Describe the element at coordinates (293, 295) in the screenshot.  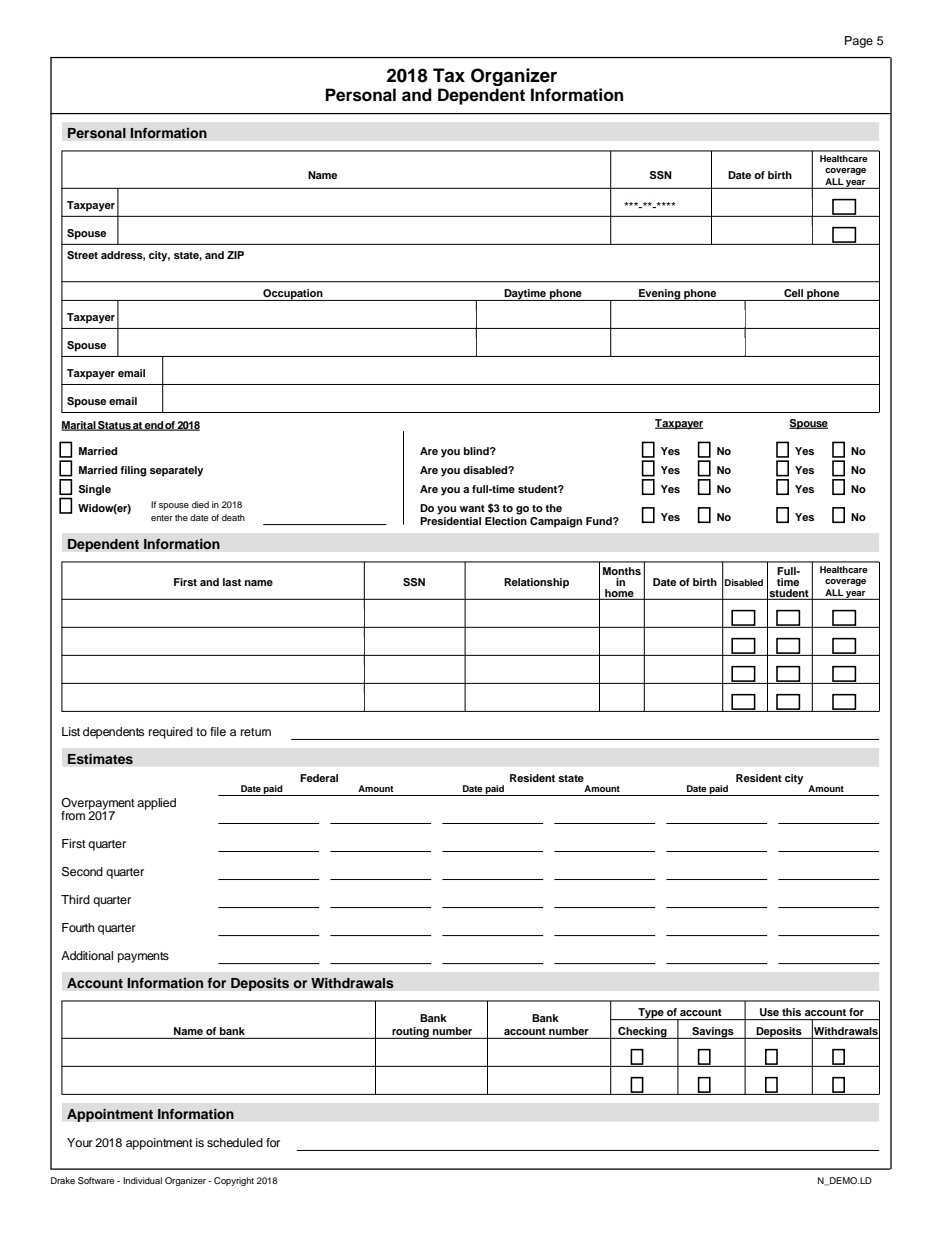
I see `Occupation` at that location.
